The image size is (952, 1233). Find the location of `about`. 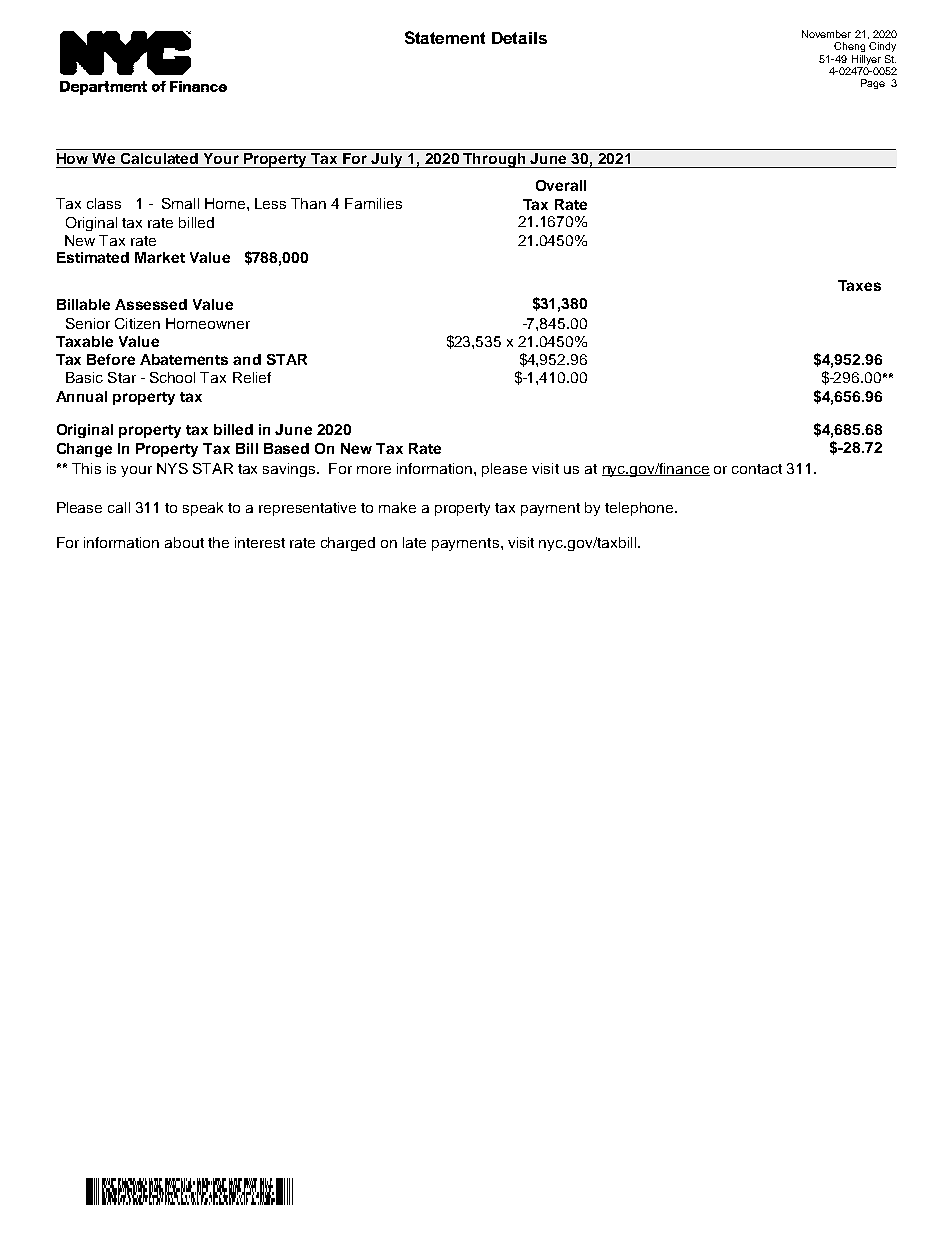

about is located at coordinates (184, 542).
